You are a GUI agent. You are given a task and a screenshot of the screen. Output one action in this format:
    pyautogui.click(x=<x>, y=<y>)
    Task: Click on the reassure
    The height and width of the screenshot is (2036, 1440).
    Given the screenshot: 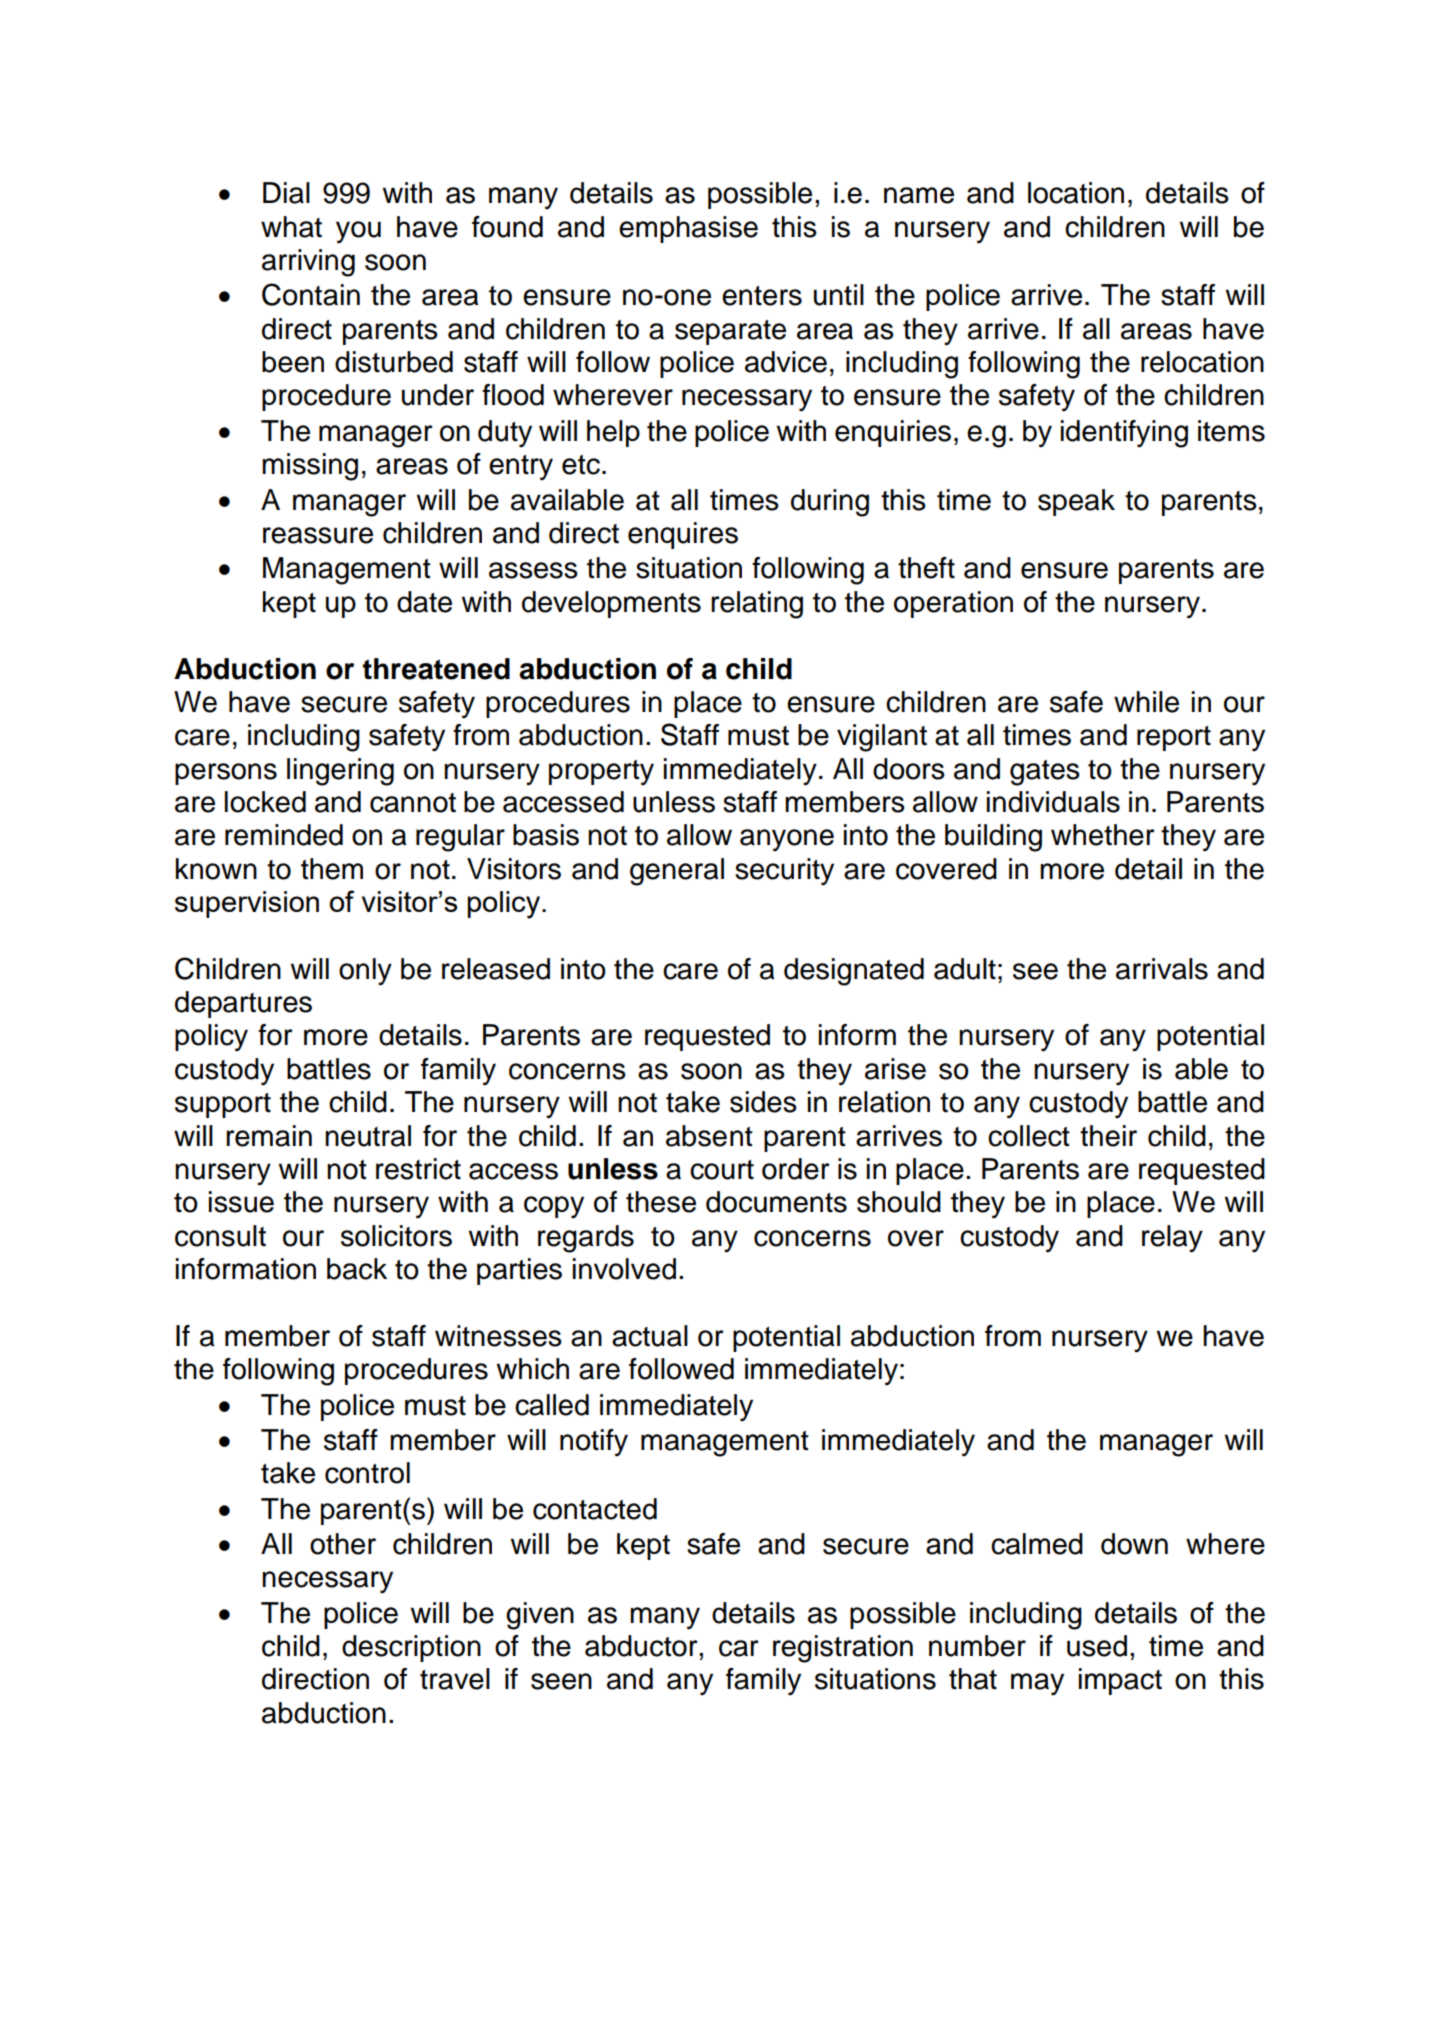 What is the action you would take?
    pyautogui.click(x=318, y=535)
